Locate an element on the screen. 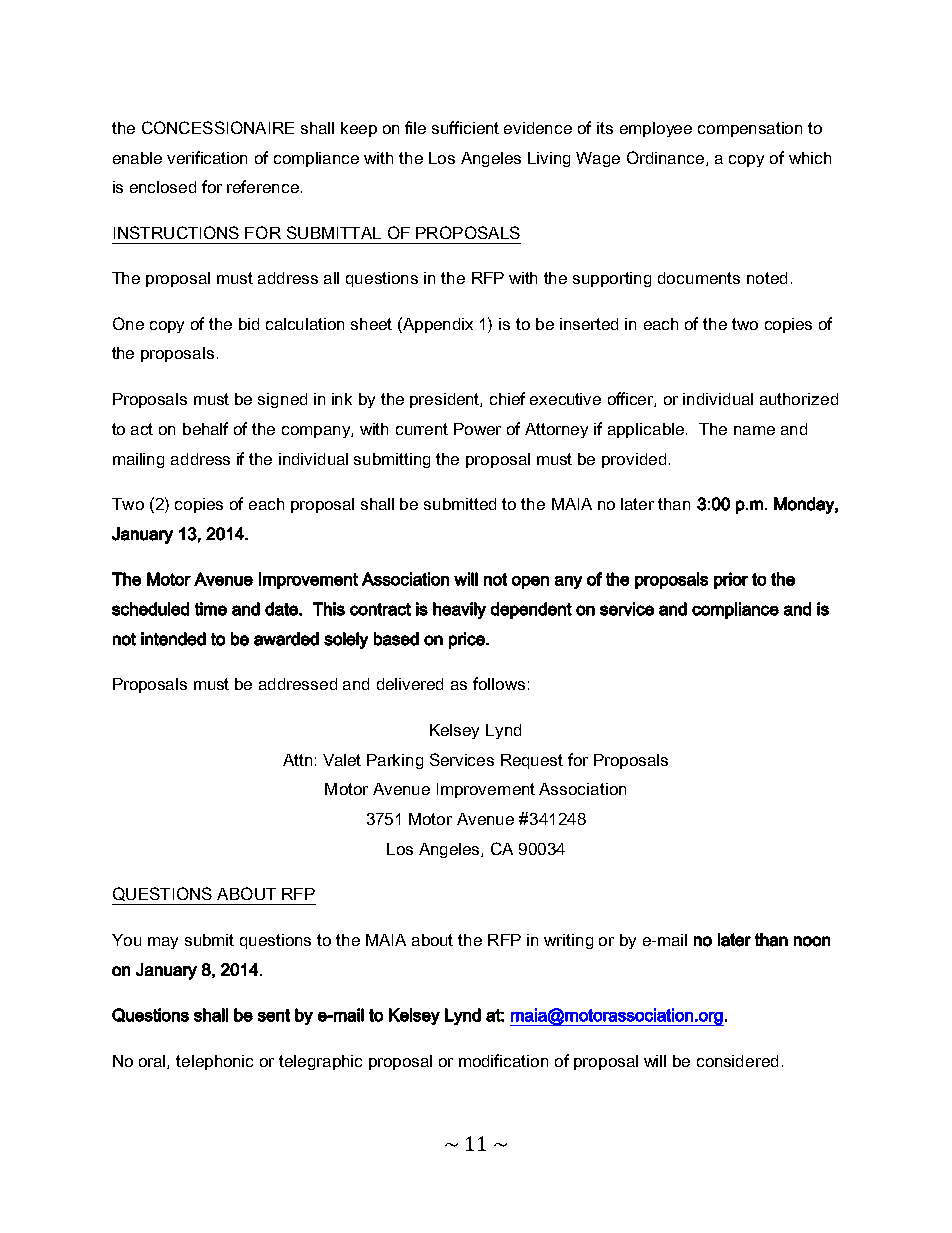 This screenshot has width=952, height=1233. behalf is located at coordinates (205, 428).
